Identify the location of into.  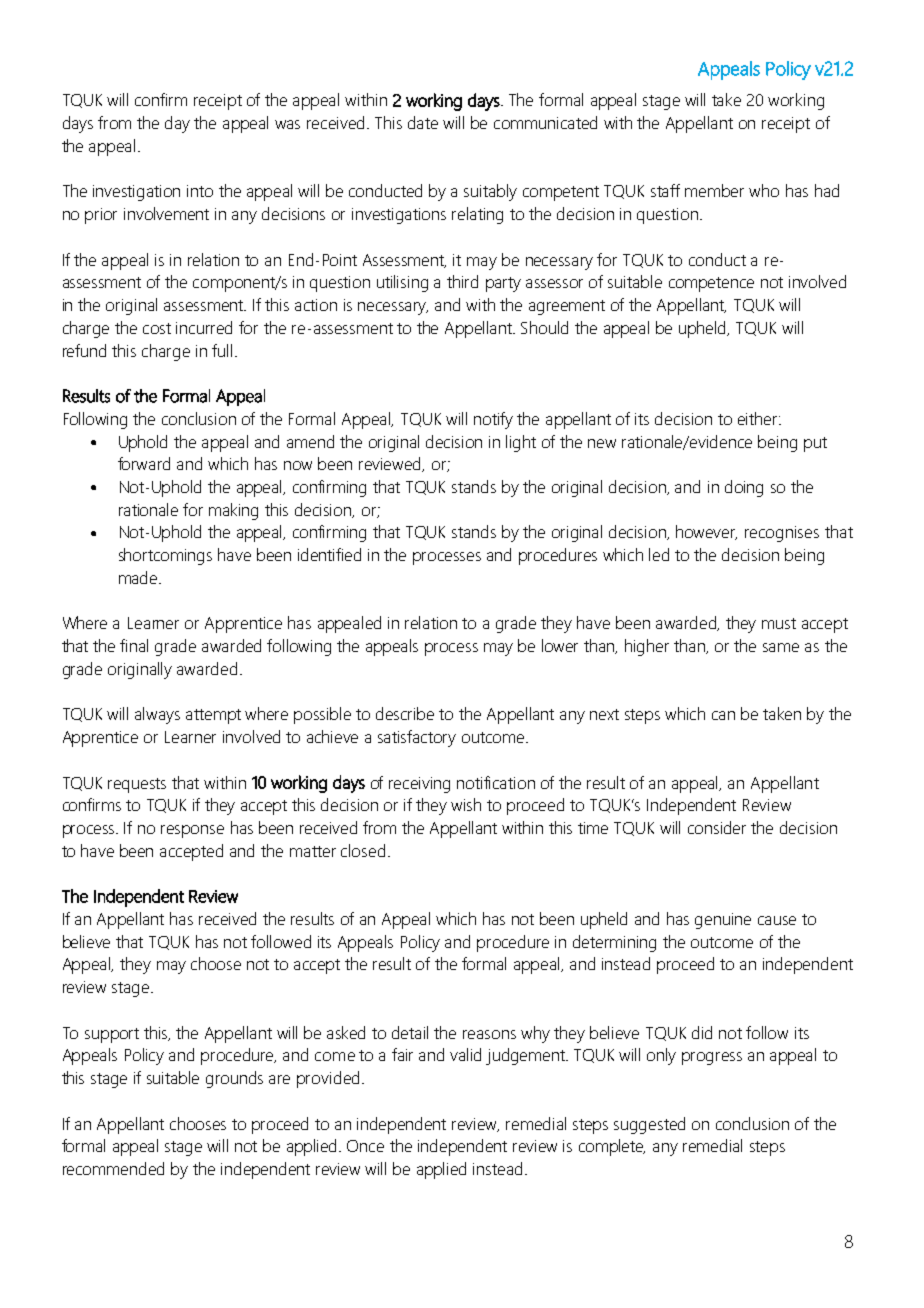
(200, 191).
